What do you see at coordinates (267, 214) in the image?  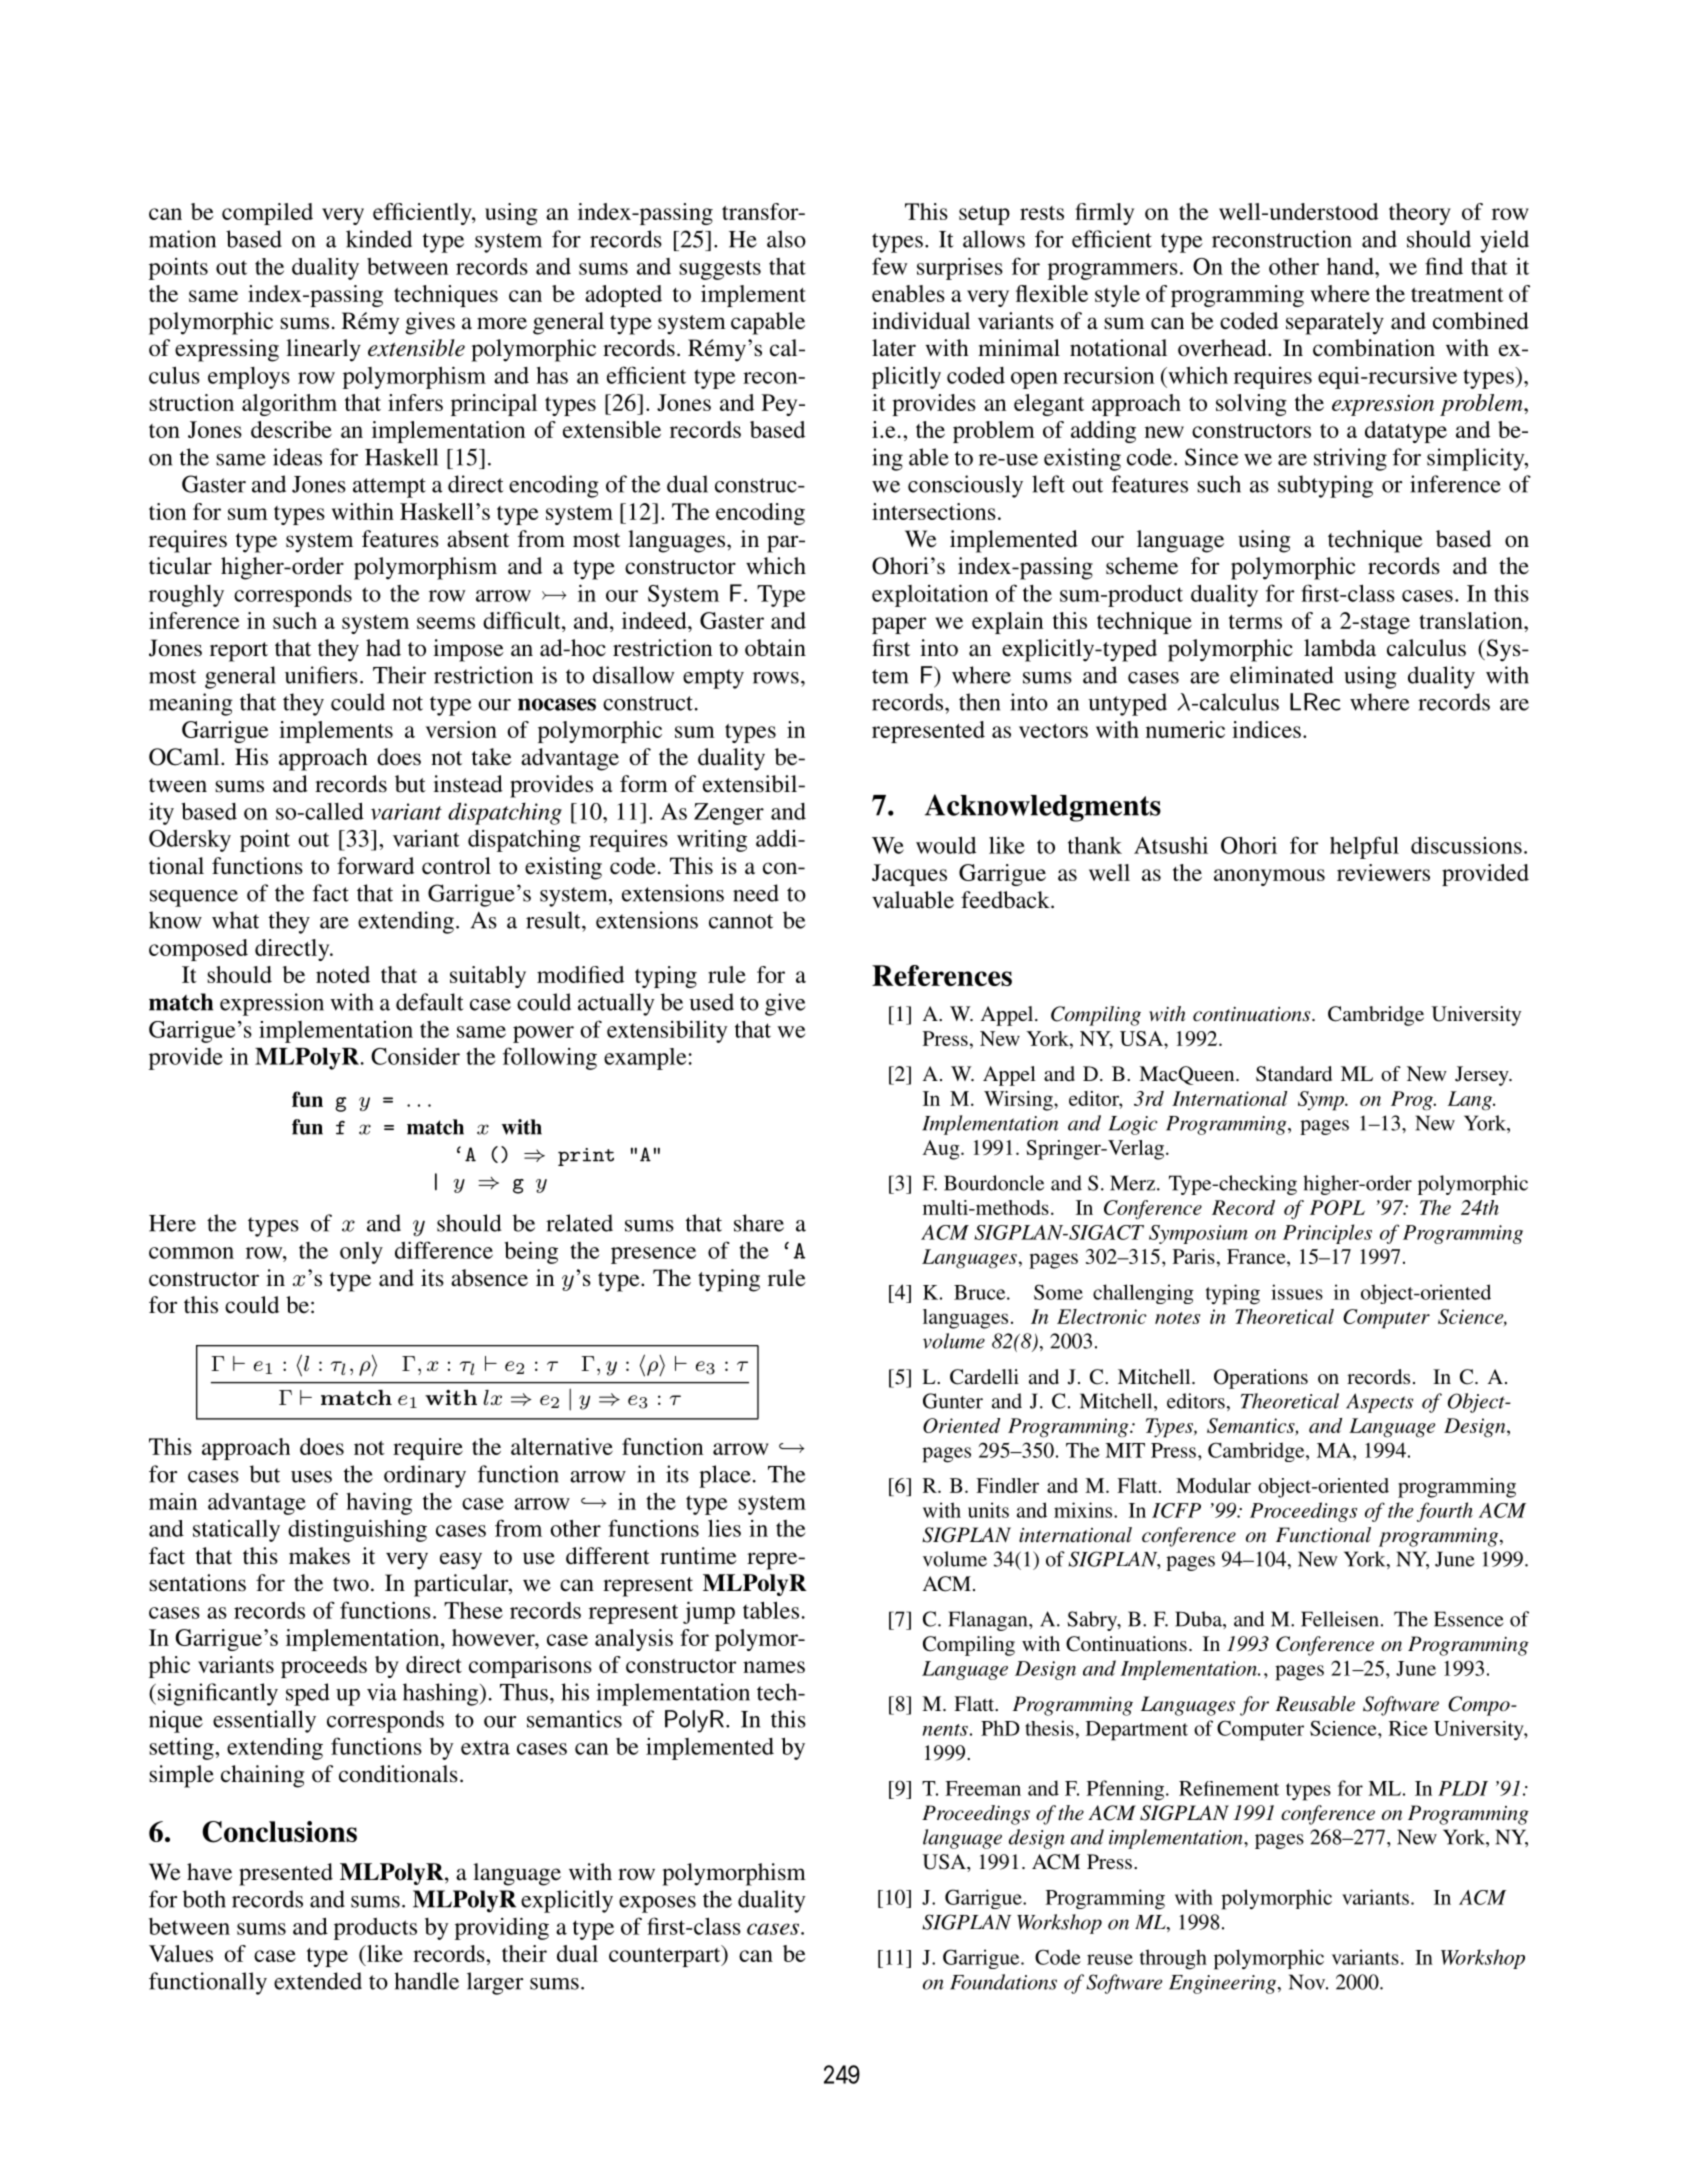 I see `compiled` at bounding box center [267, 214].
